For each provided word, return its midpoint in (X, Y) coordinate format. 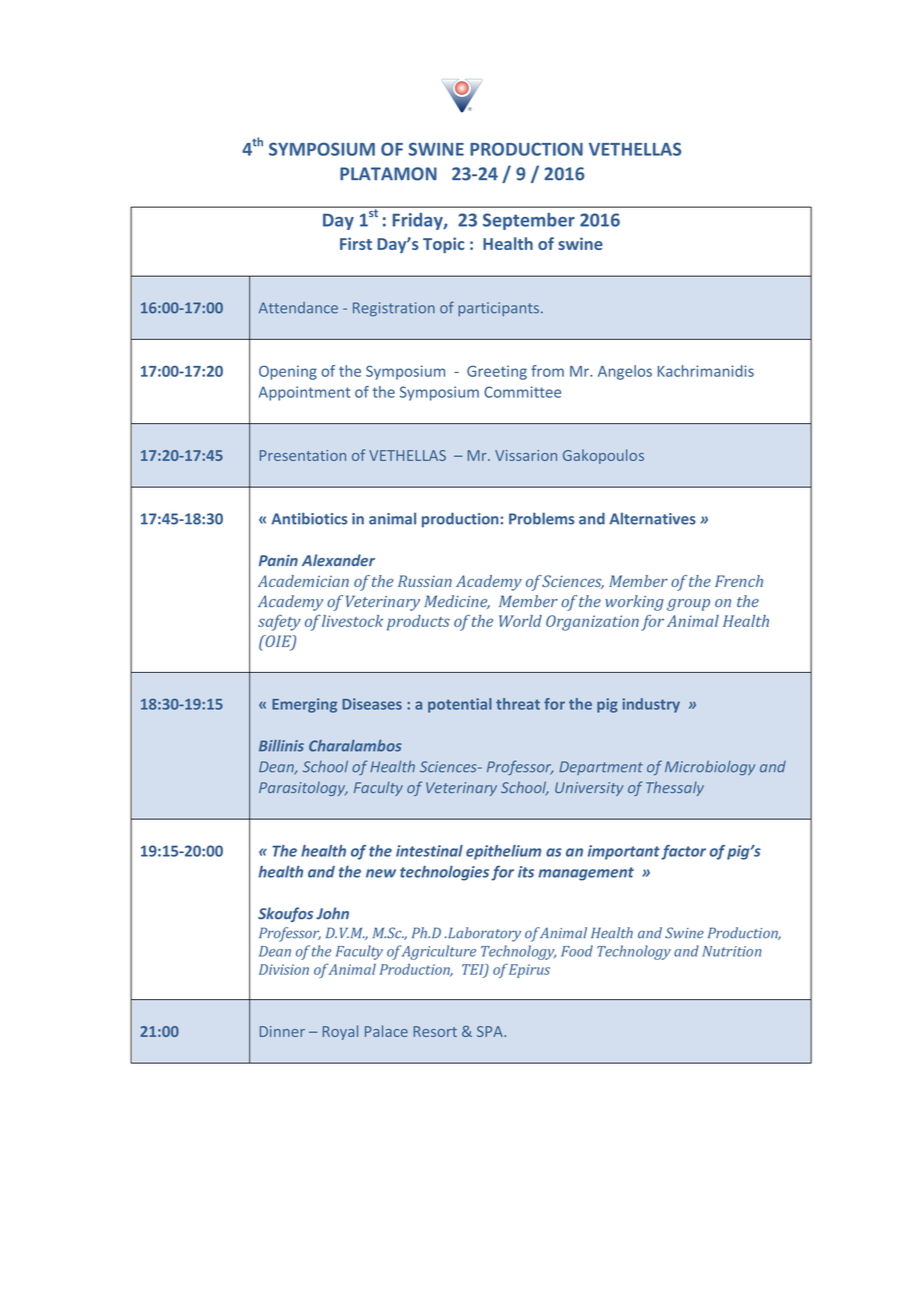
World (520, 621)
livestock (352, 621)
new (381, 873)
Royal (340, 1032)
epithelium (503, 852)
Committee (522, 392)
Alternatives (652, 518)
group (688, 605)
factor (683, 852)
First (356, 243)
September (529, 221)
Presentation (303, 455)
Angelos (625, 372)
